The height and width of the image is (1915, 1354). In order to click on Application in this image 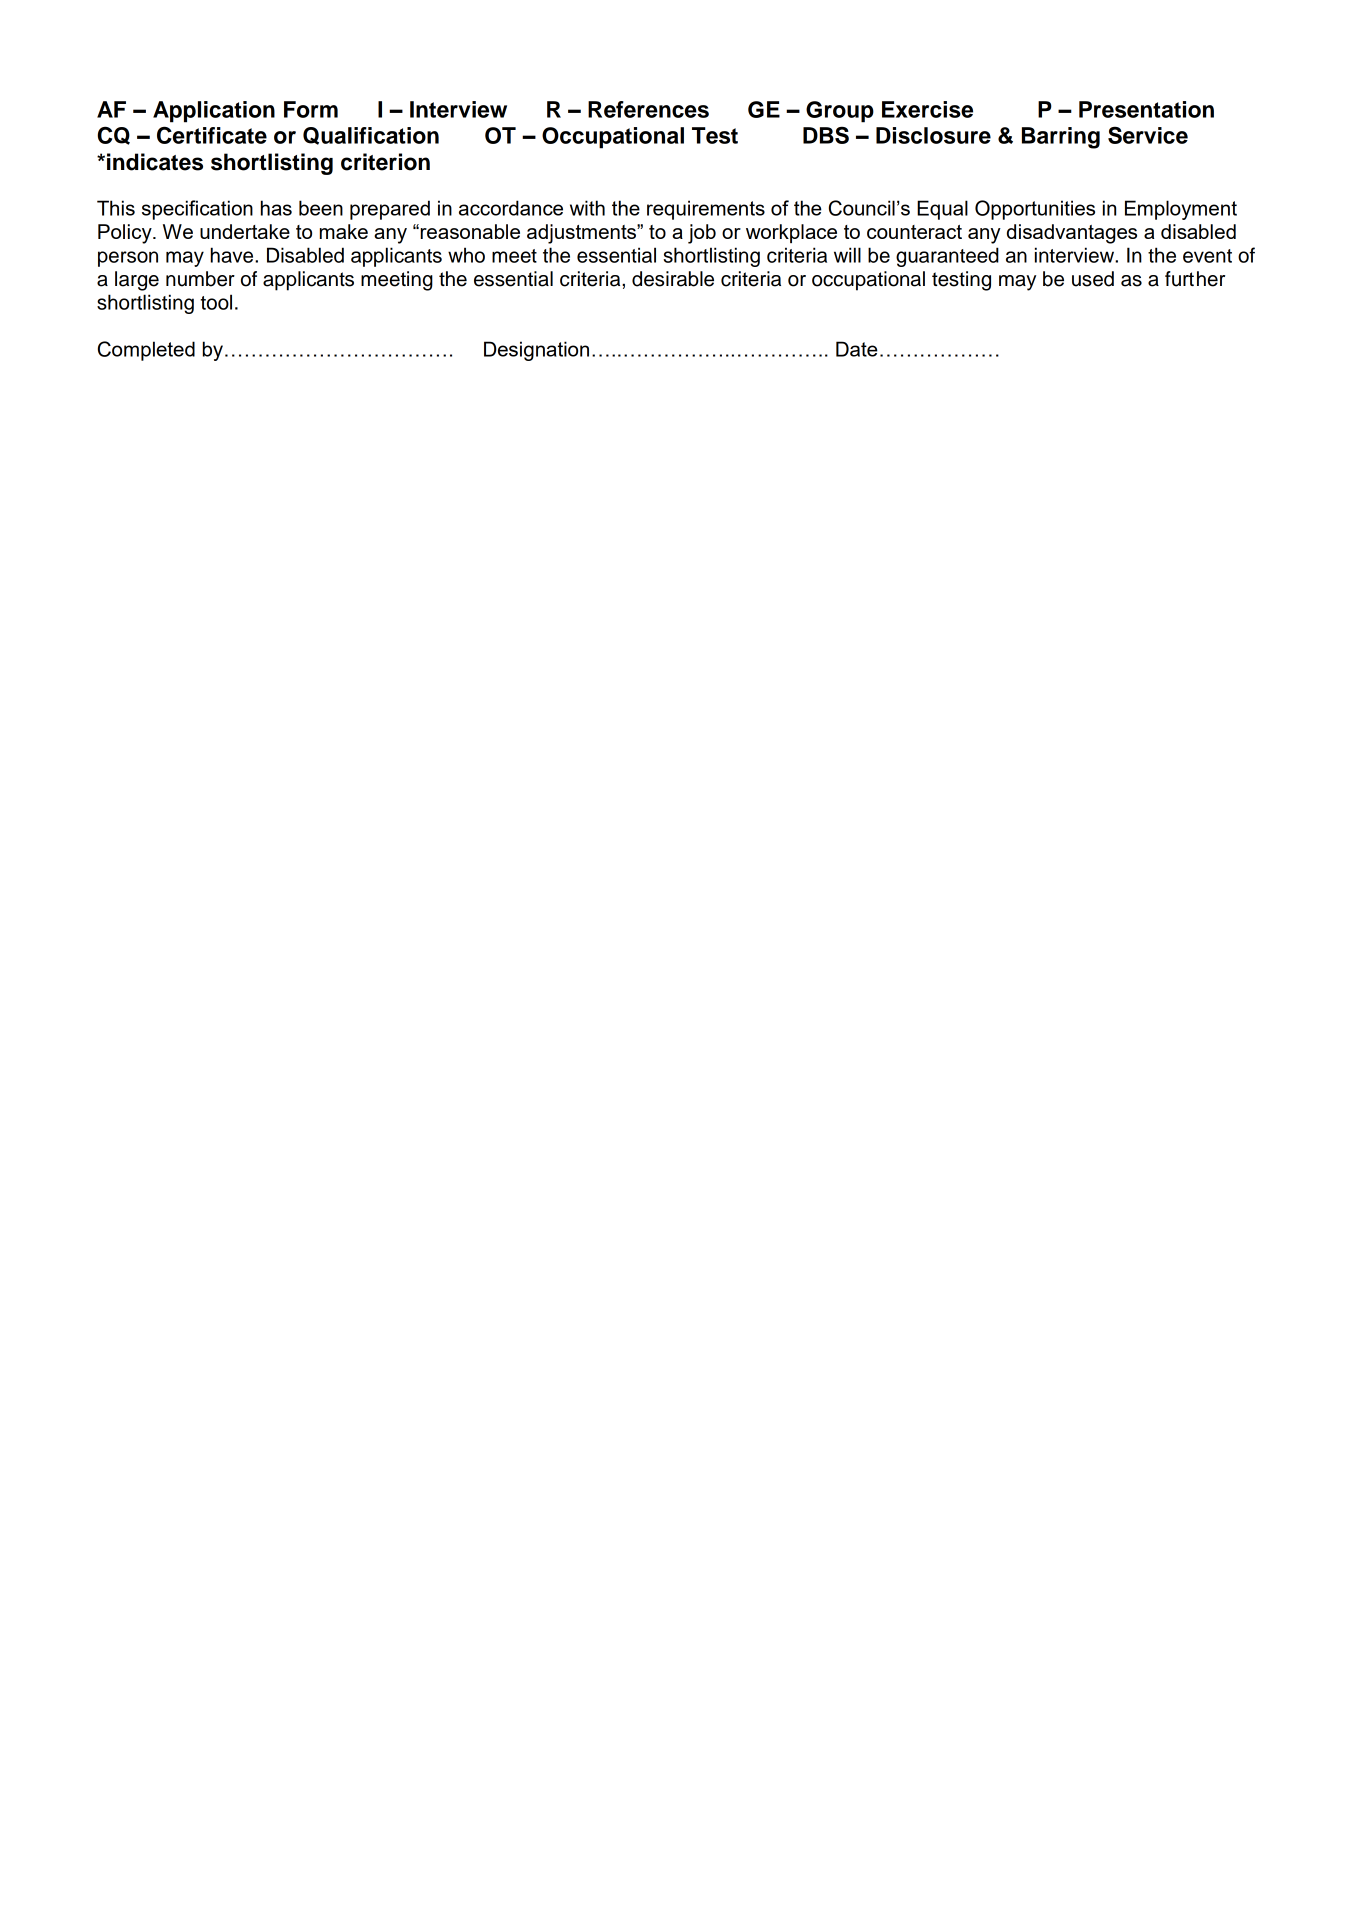, I will do `click(214, 112)`.
